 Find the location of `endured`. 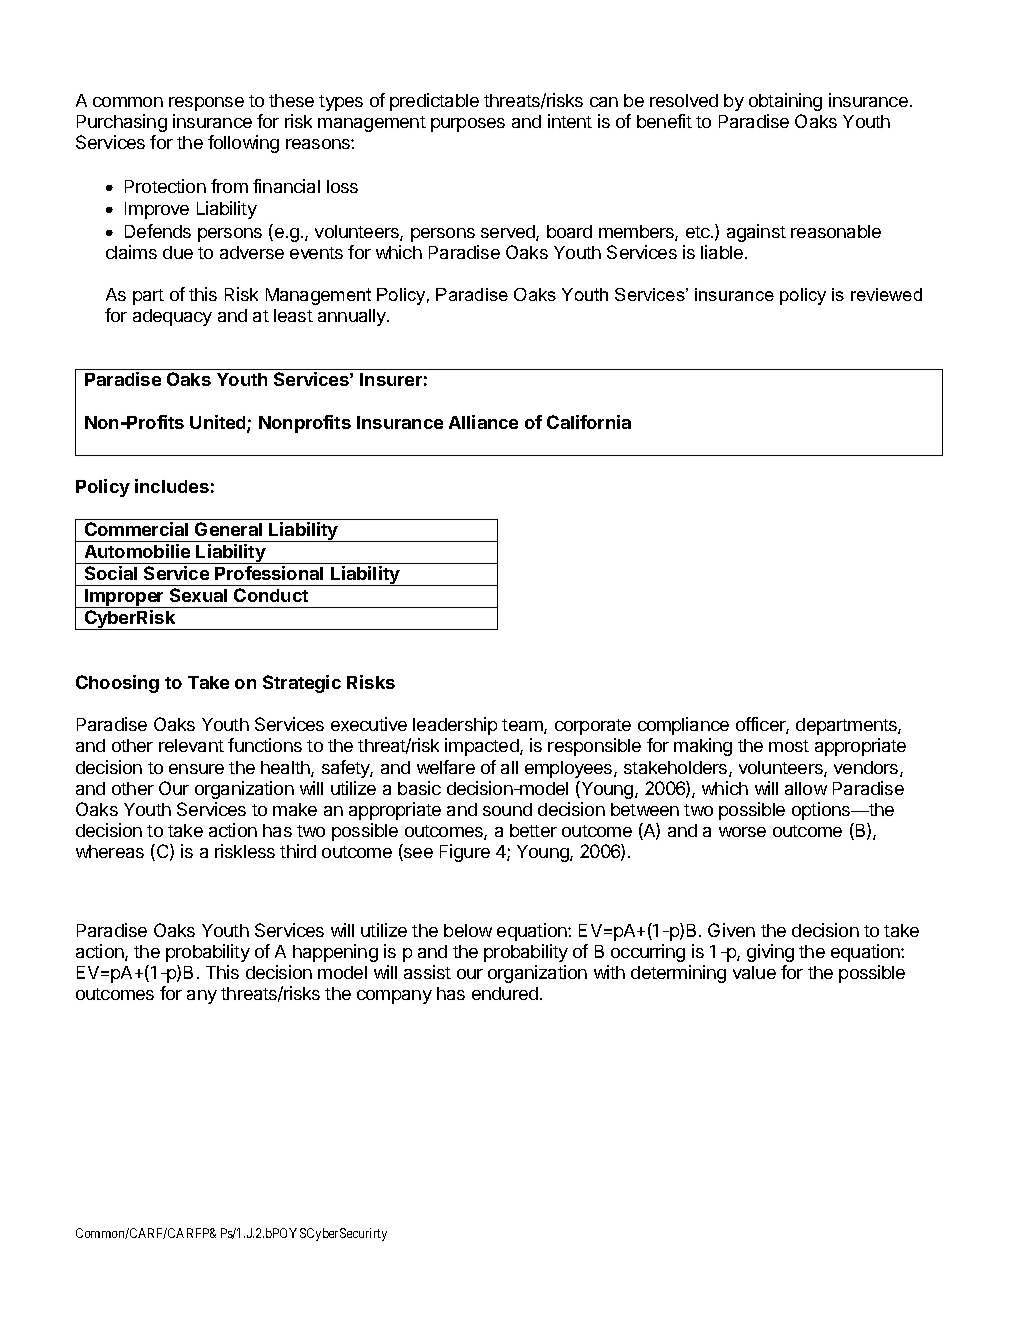

endured is located at coordinates (505, 993).
